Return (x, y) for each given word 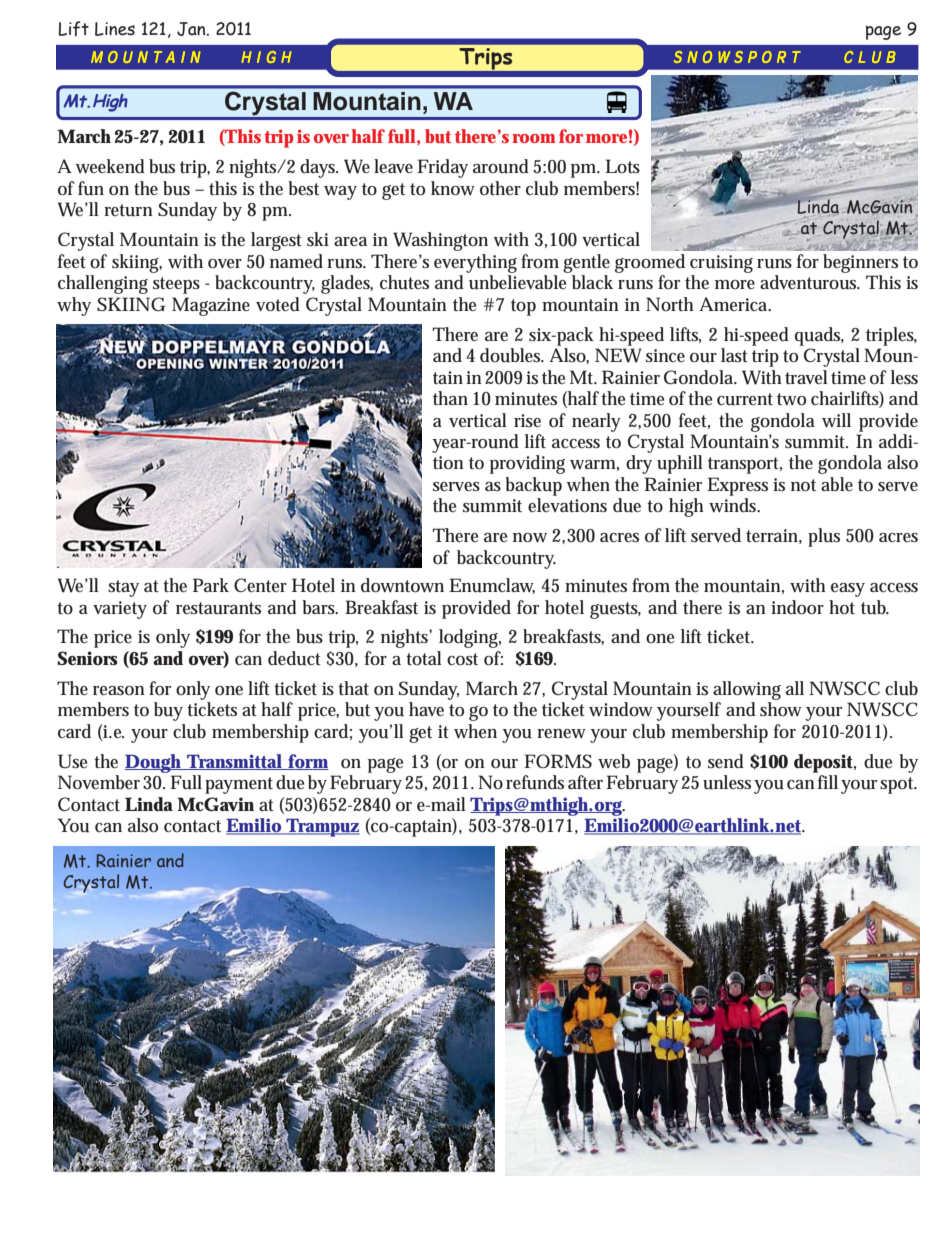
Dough (155, 763)
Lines (115, 29)
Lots (622, 166)
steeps (176, 285)
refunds (535, 782)
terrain (774, 536)
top (523, 307)
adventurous (810, 282)
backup (533, 486)
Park (211, 585)
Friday (442, 168)
